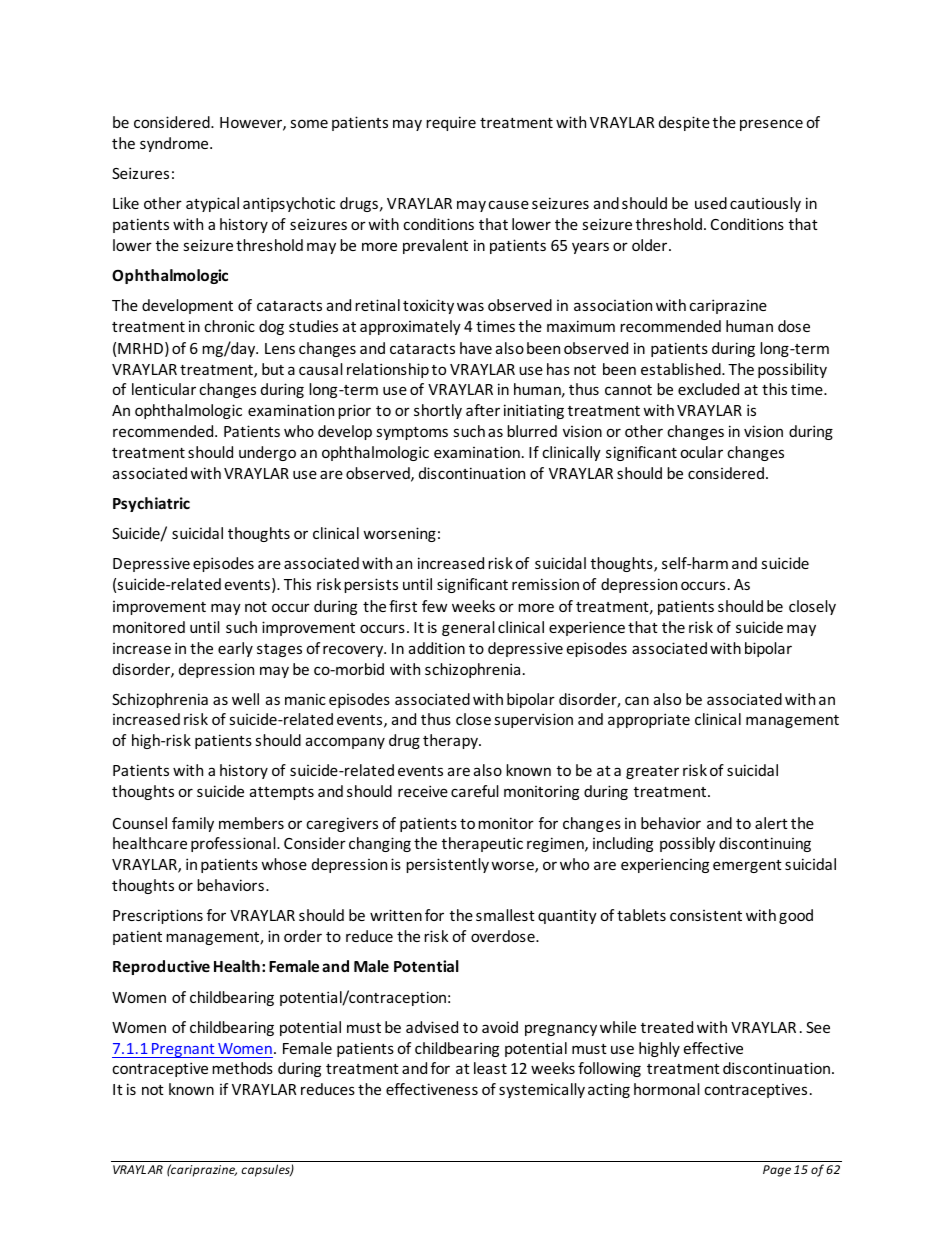 This screenshot has height=1233, width=952. Describe the element at coordinates (242, 1068) in the screenshot. I see `methods` at that location.
